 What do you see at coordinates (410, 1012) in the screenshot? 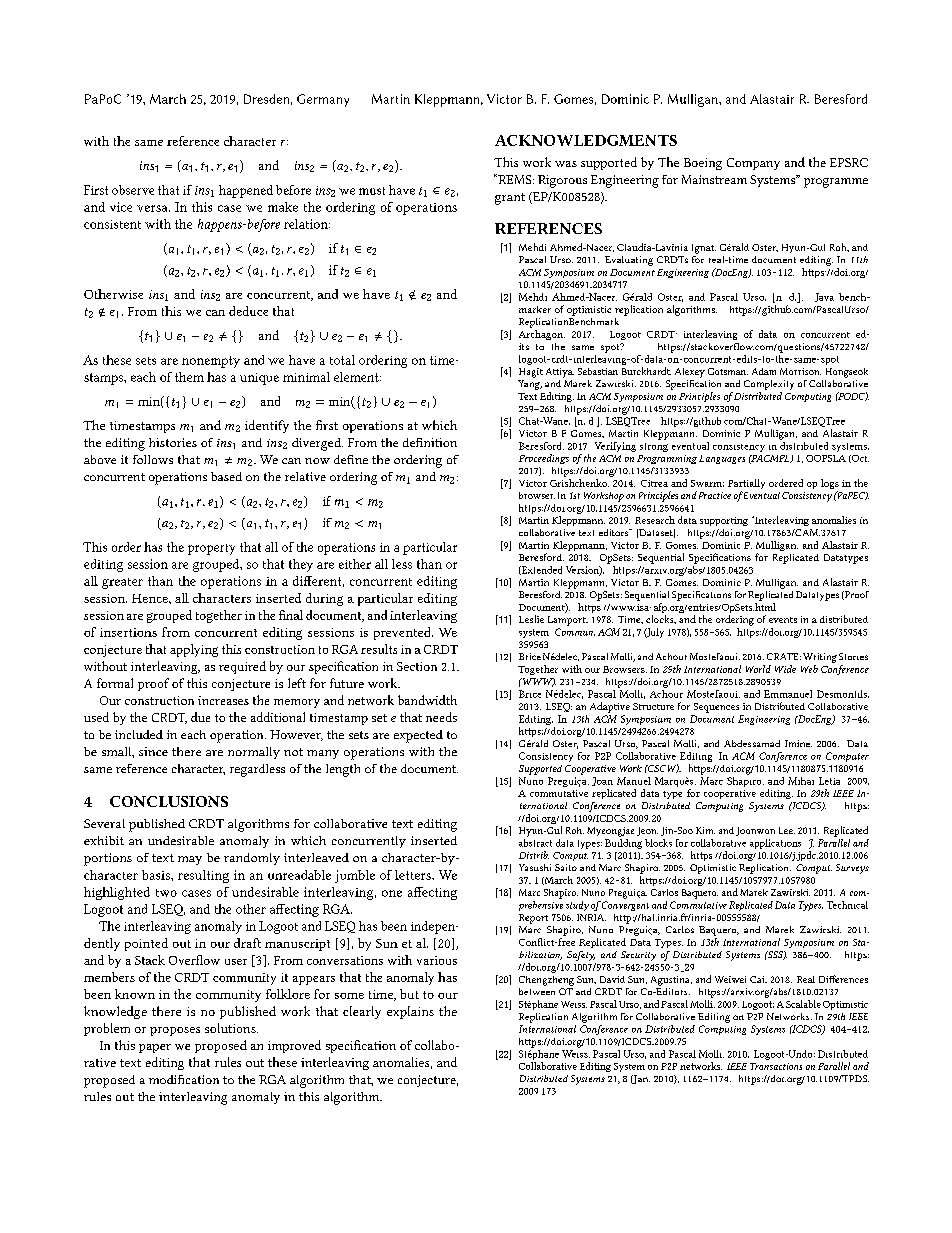
I see `explains` at bounding box center [410, 1012].
